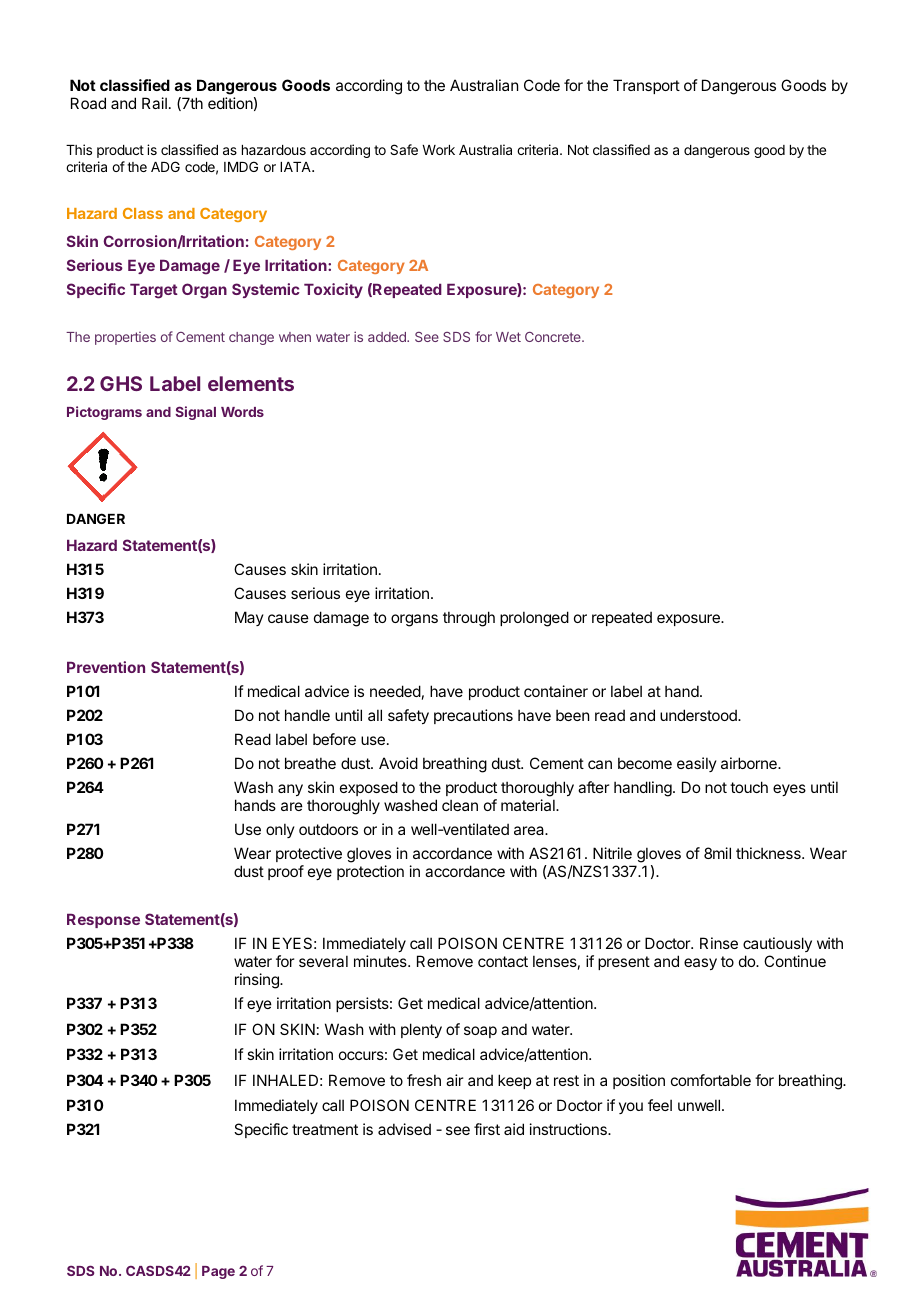 The width and height of the page is (924, 1308). What do you see at coordinates (195, 413) in the page?
I see `Signal` at bounding box center [195, 413].
